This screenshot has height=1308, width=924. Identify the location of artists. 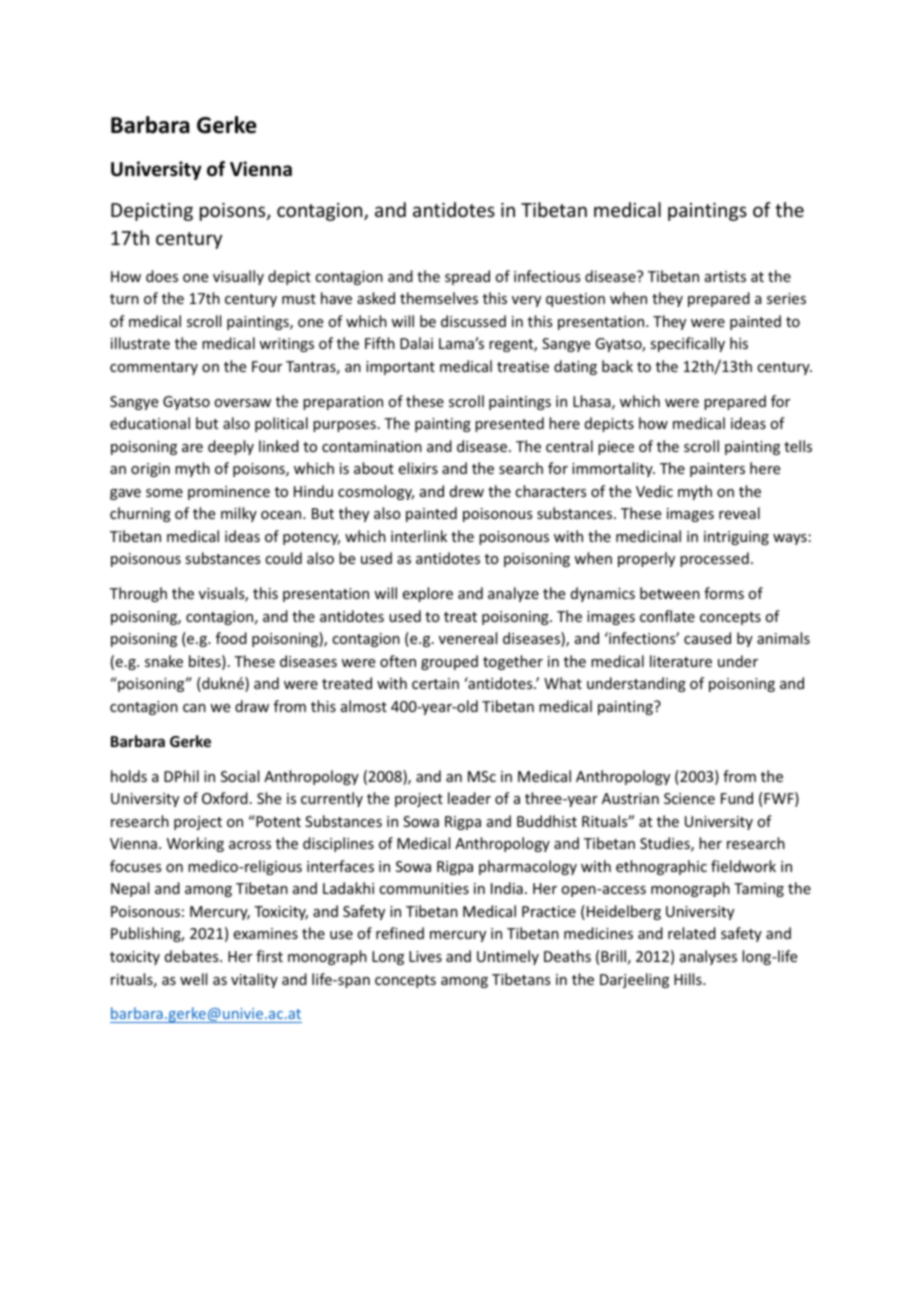
(725, 276).
